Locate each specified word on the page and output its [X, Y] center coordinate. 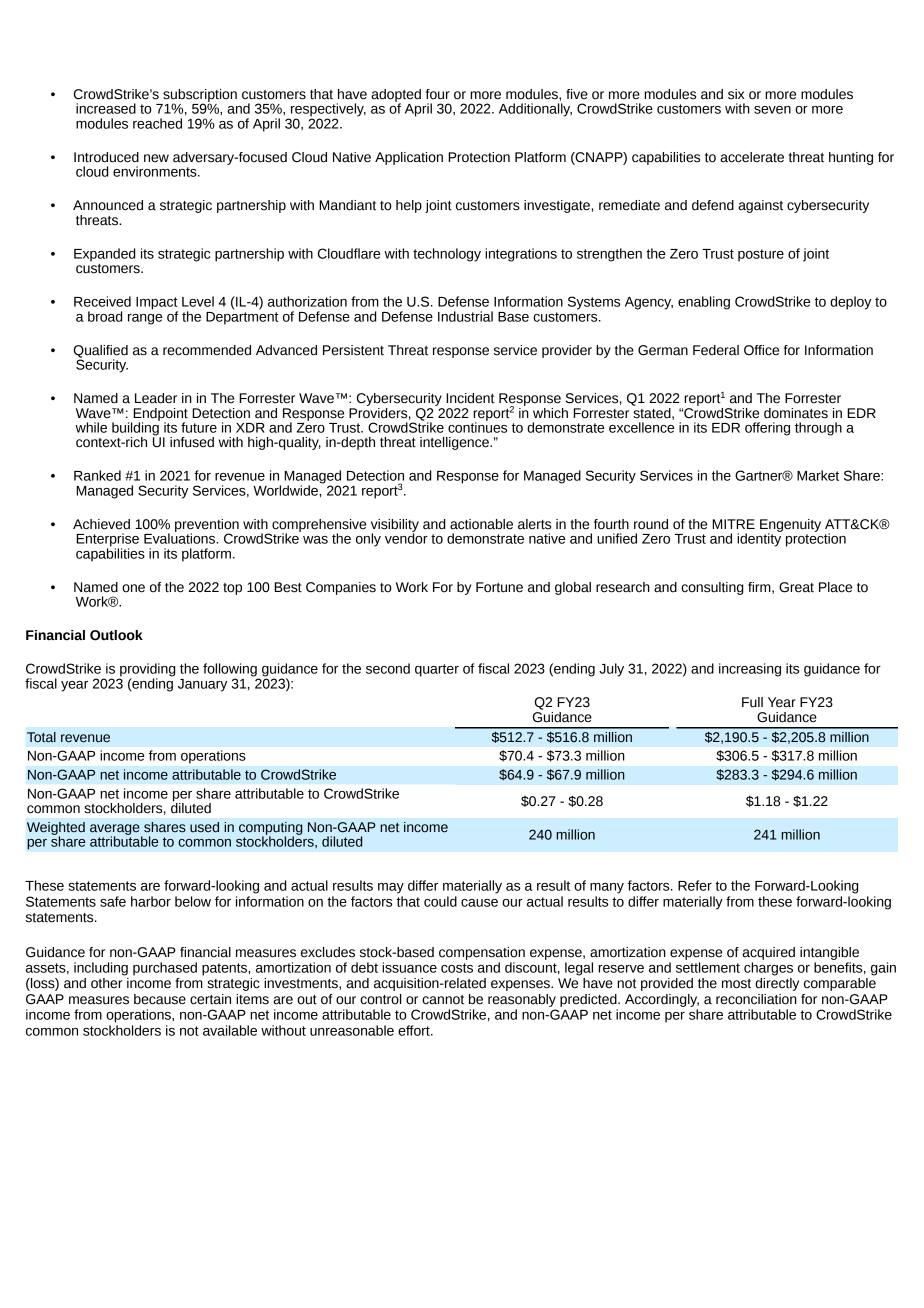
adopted [396, 96]
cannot [443, 1000]
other [108, 982]
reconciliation [756, 999]
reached [157, 123]
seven [772, 110]
